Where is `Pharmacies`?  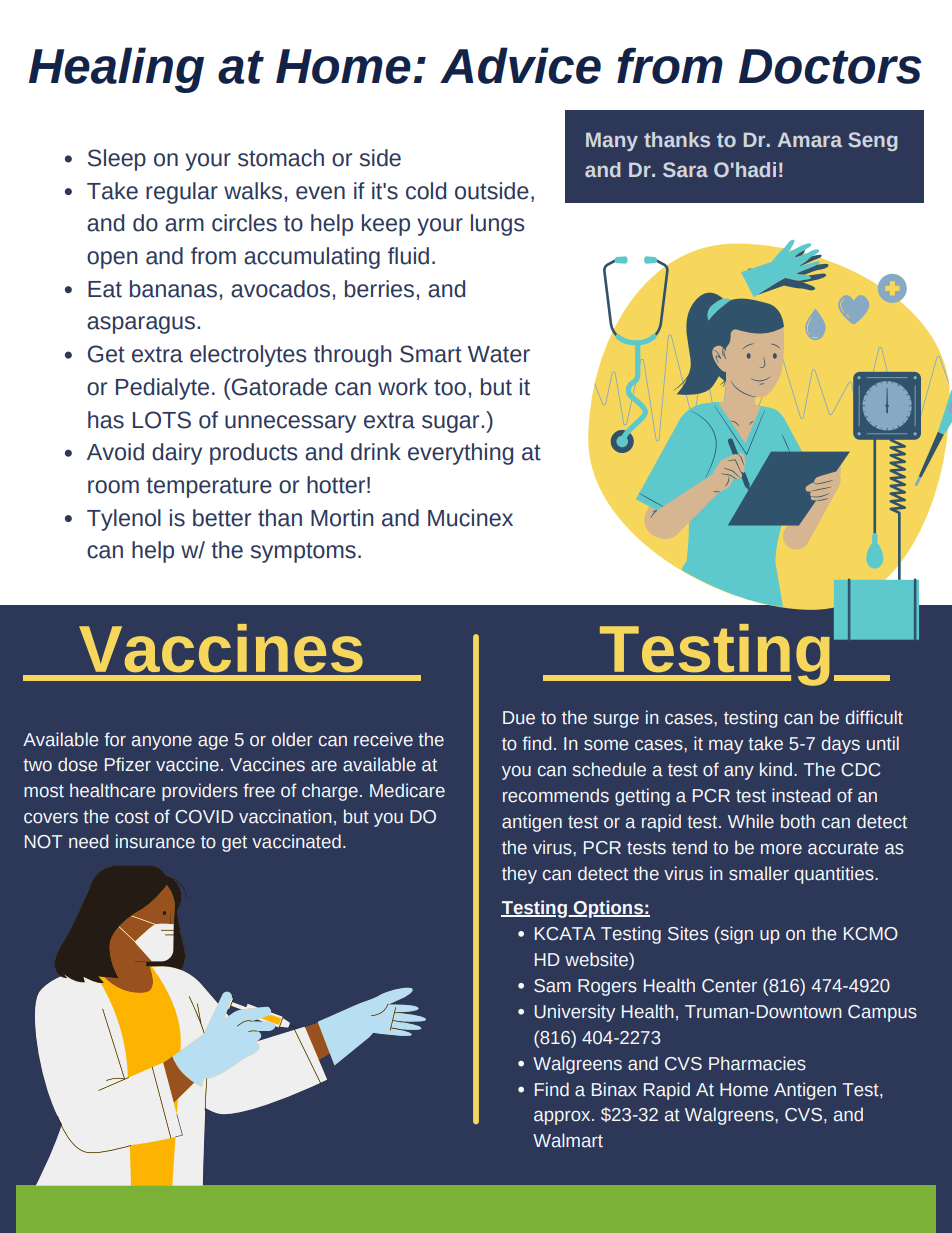 Pharmacies is located at coordinates (757, 1063).
